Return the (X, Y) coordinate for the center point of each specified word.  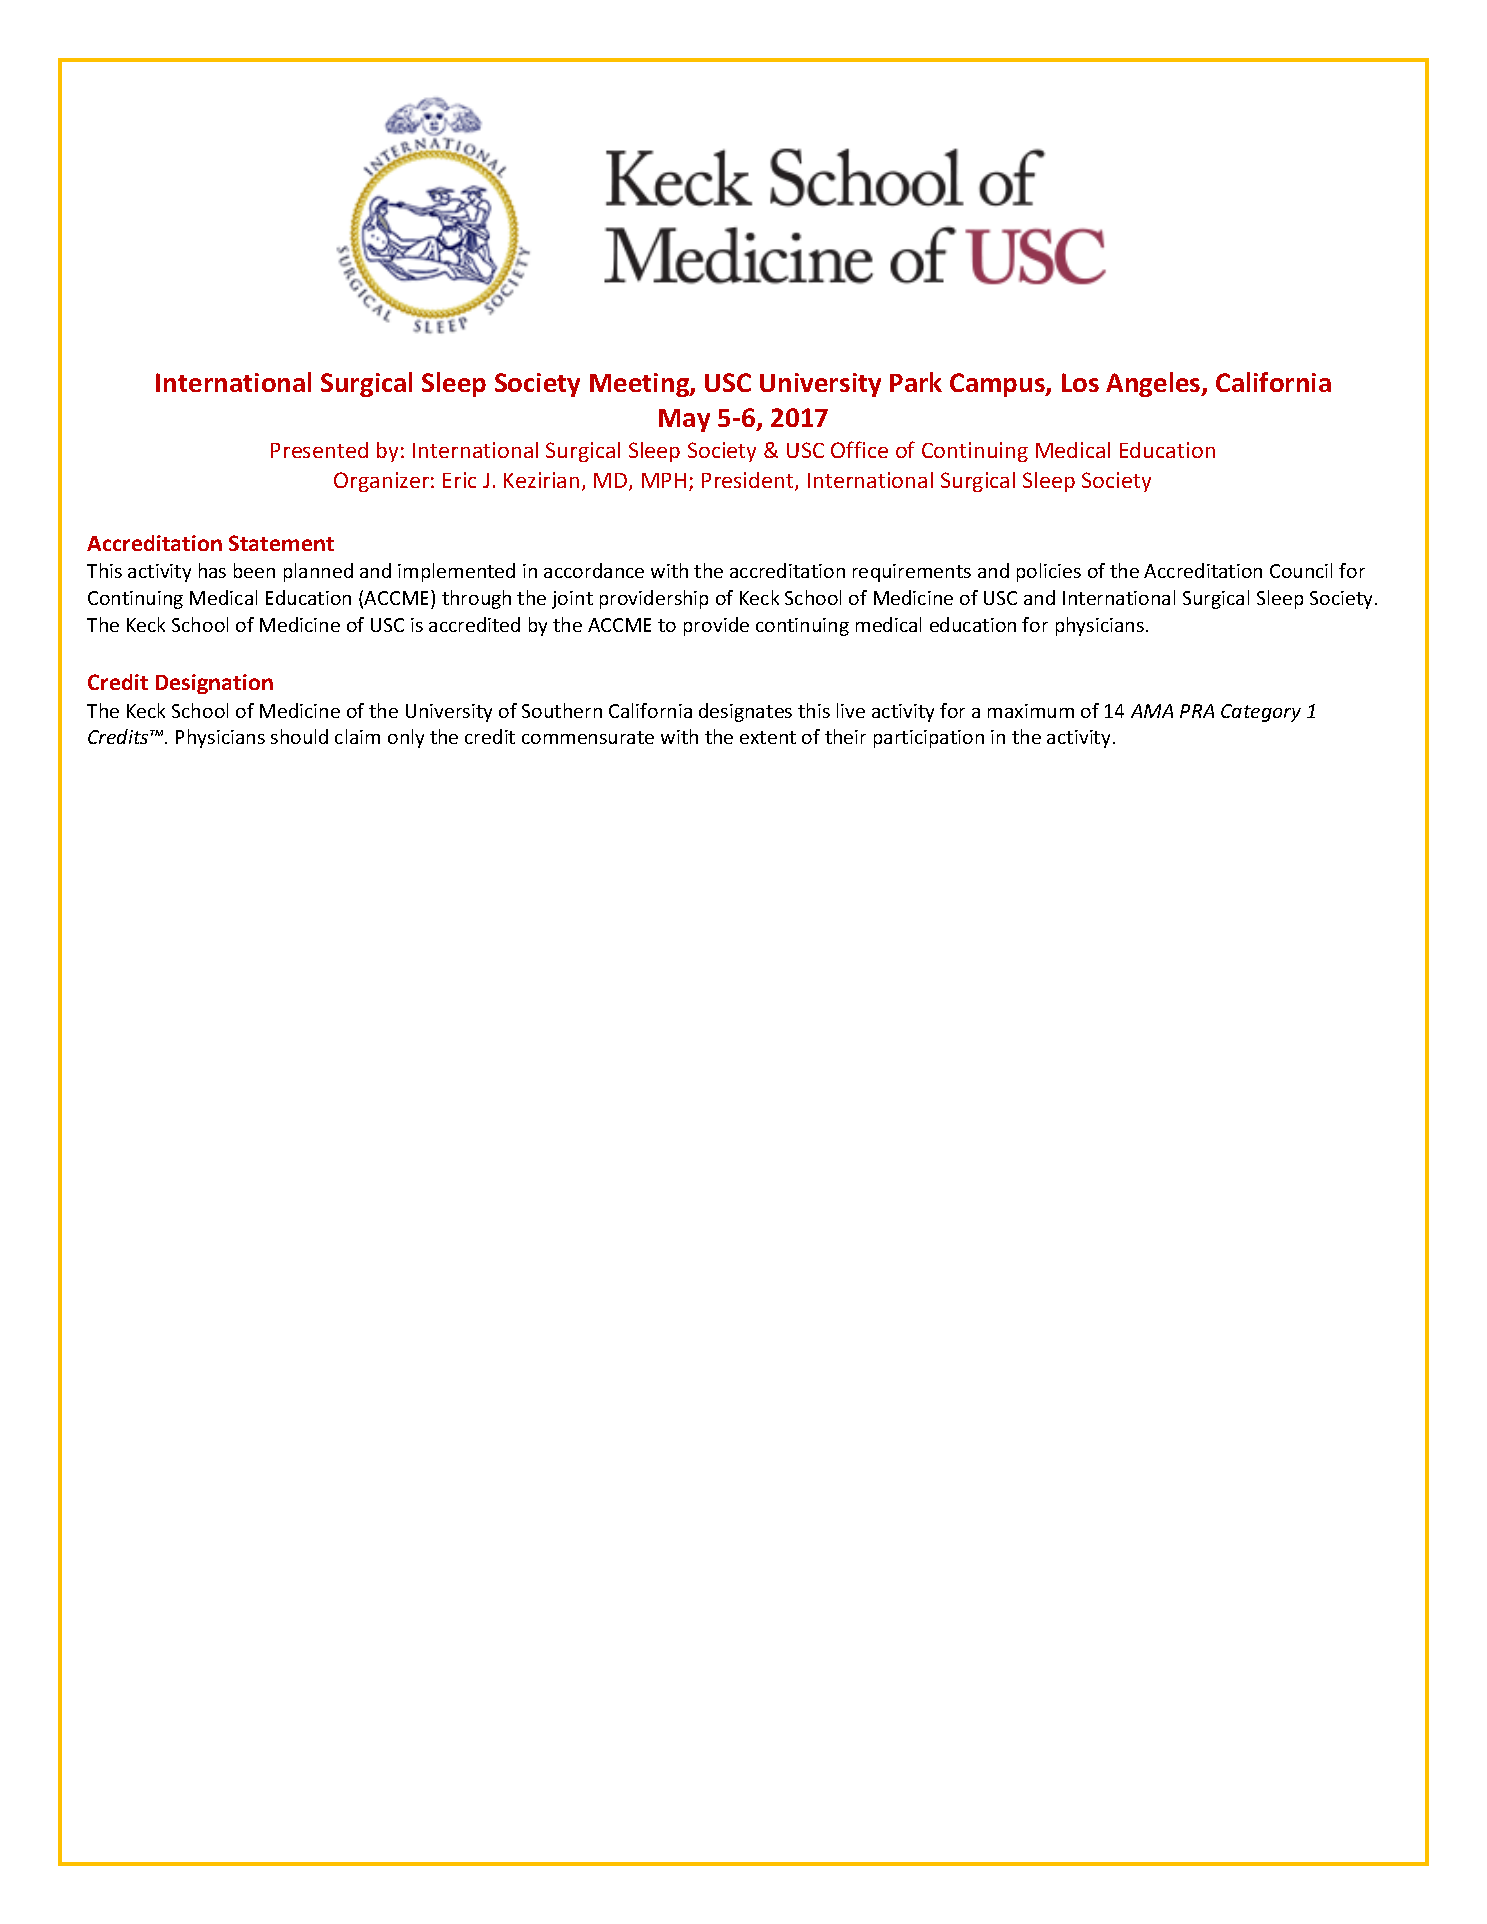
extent (768, 737)
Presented (319, 450)
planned (318, 572)
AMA (1152, 711)
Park (916, 382)
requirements (912, 573)
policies (1049, 572)
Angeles (1154, 384)
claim (357, 736)
